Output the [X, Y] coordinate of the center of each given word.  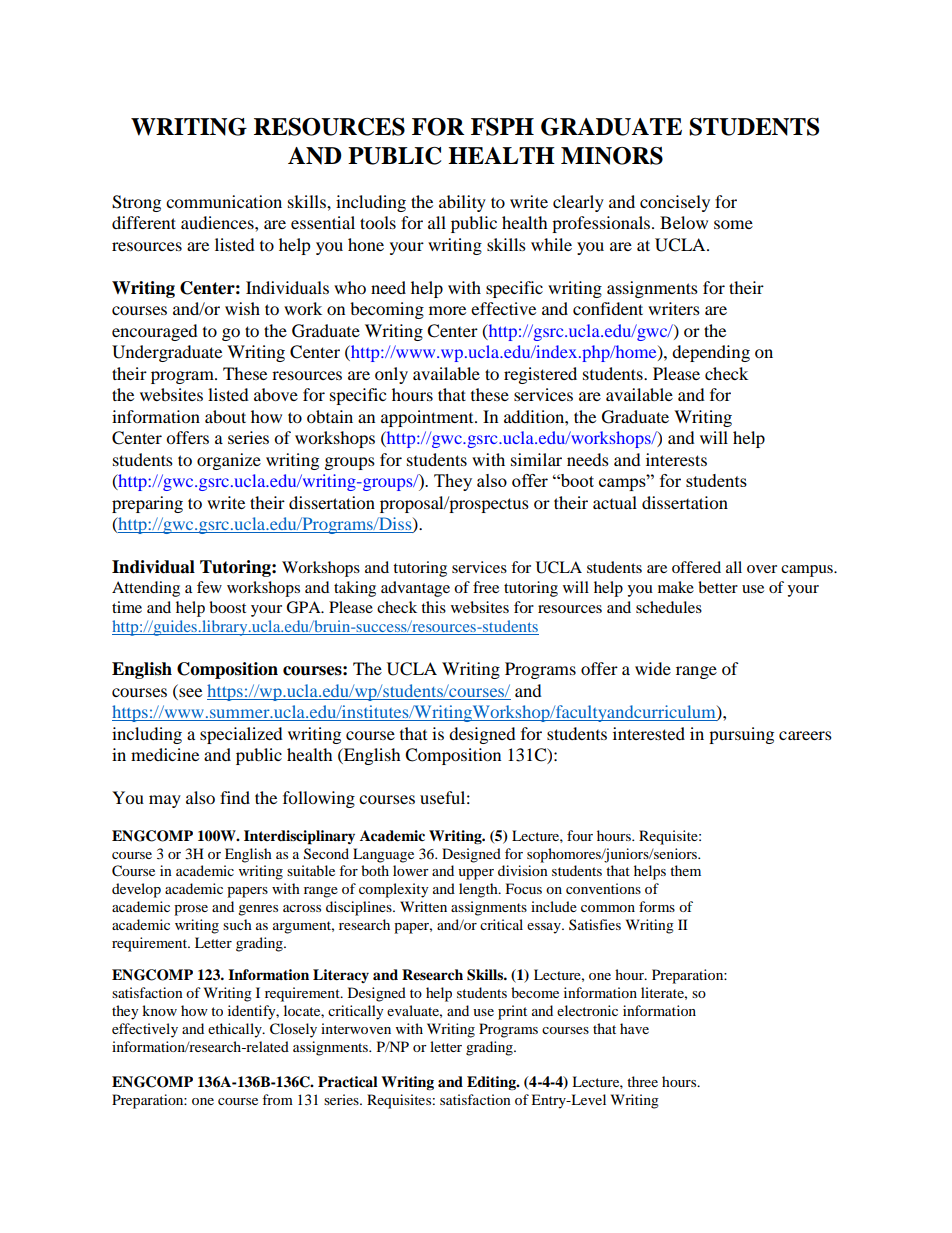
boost [227, 607]
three [642, 1081]
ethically [236, 1030]
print [512, 1012]
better [718, 587]
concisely [675, 203]
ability [462, 203]
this [433, 607]
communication [224, 201]
